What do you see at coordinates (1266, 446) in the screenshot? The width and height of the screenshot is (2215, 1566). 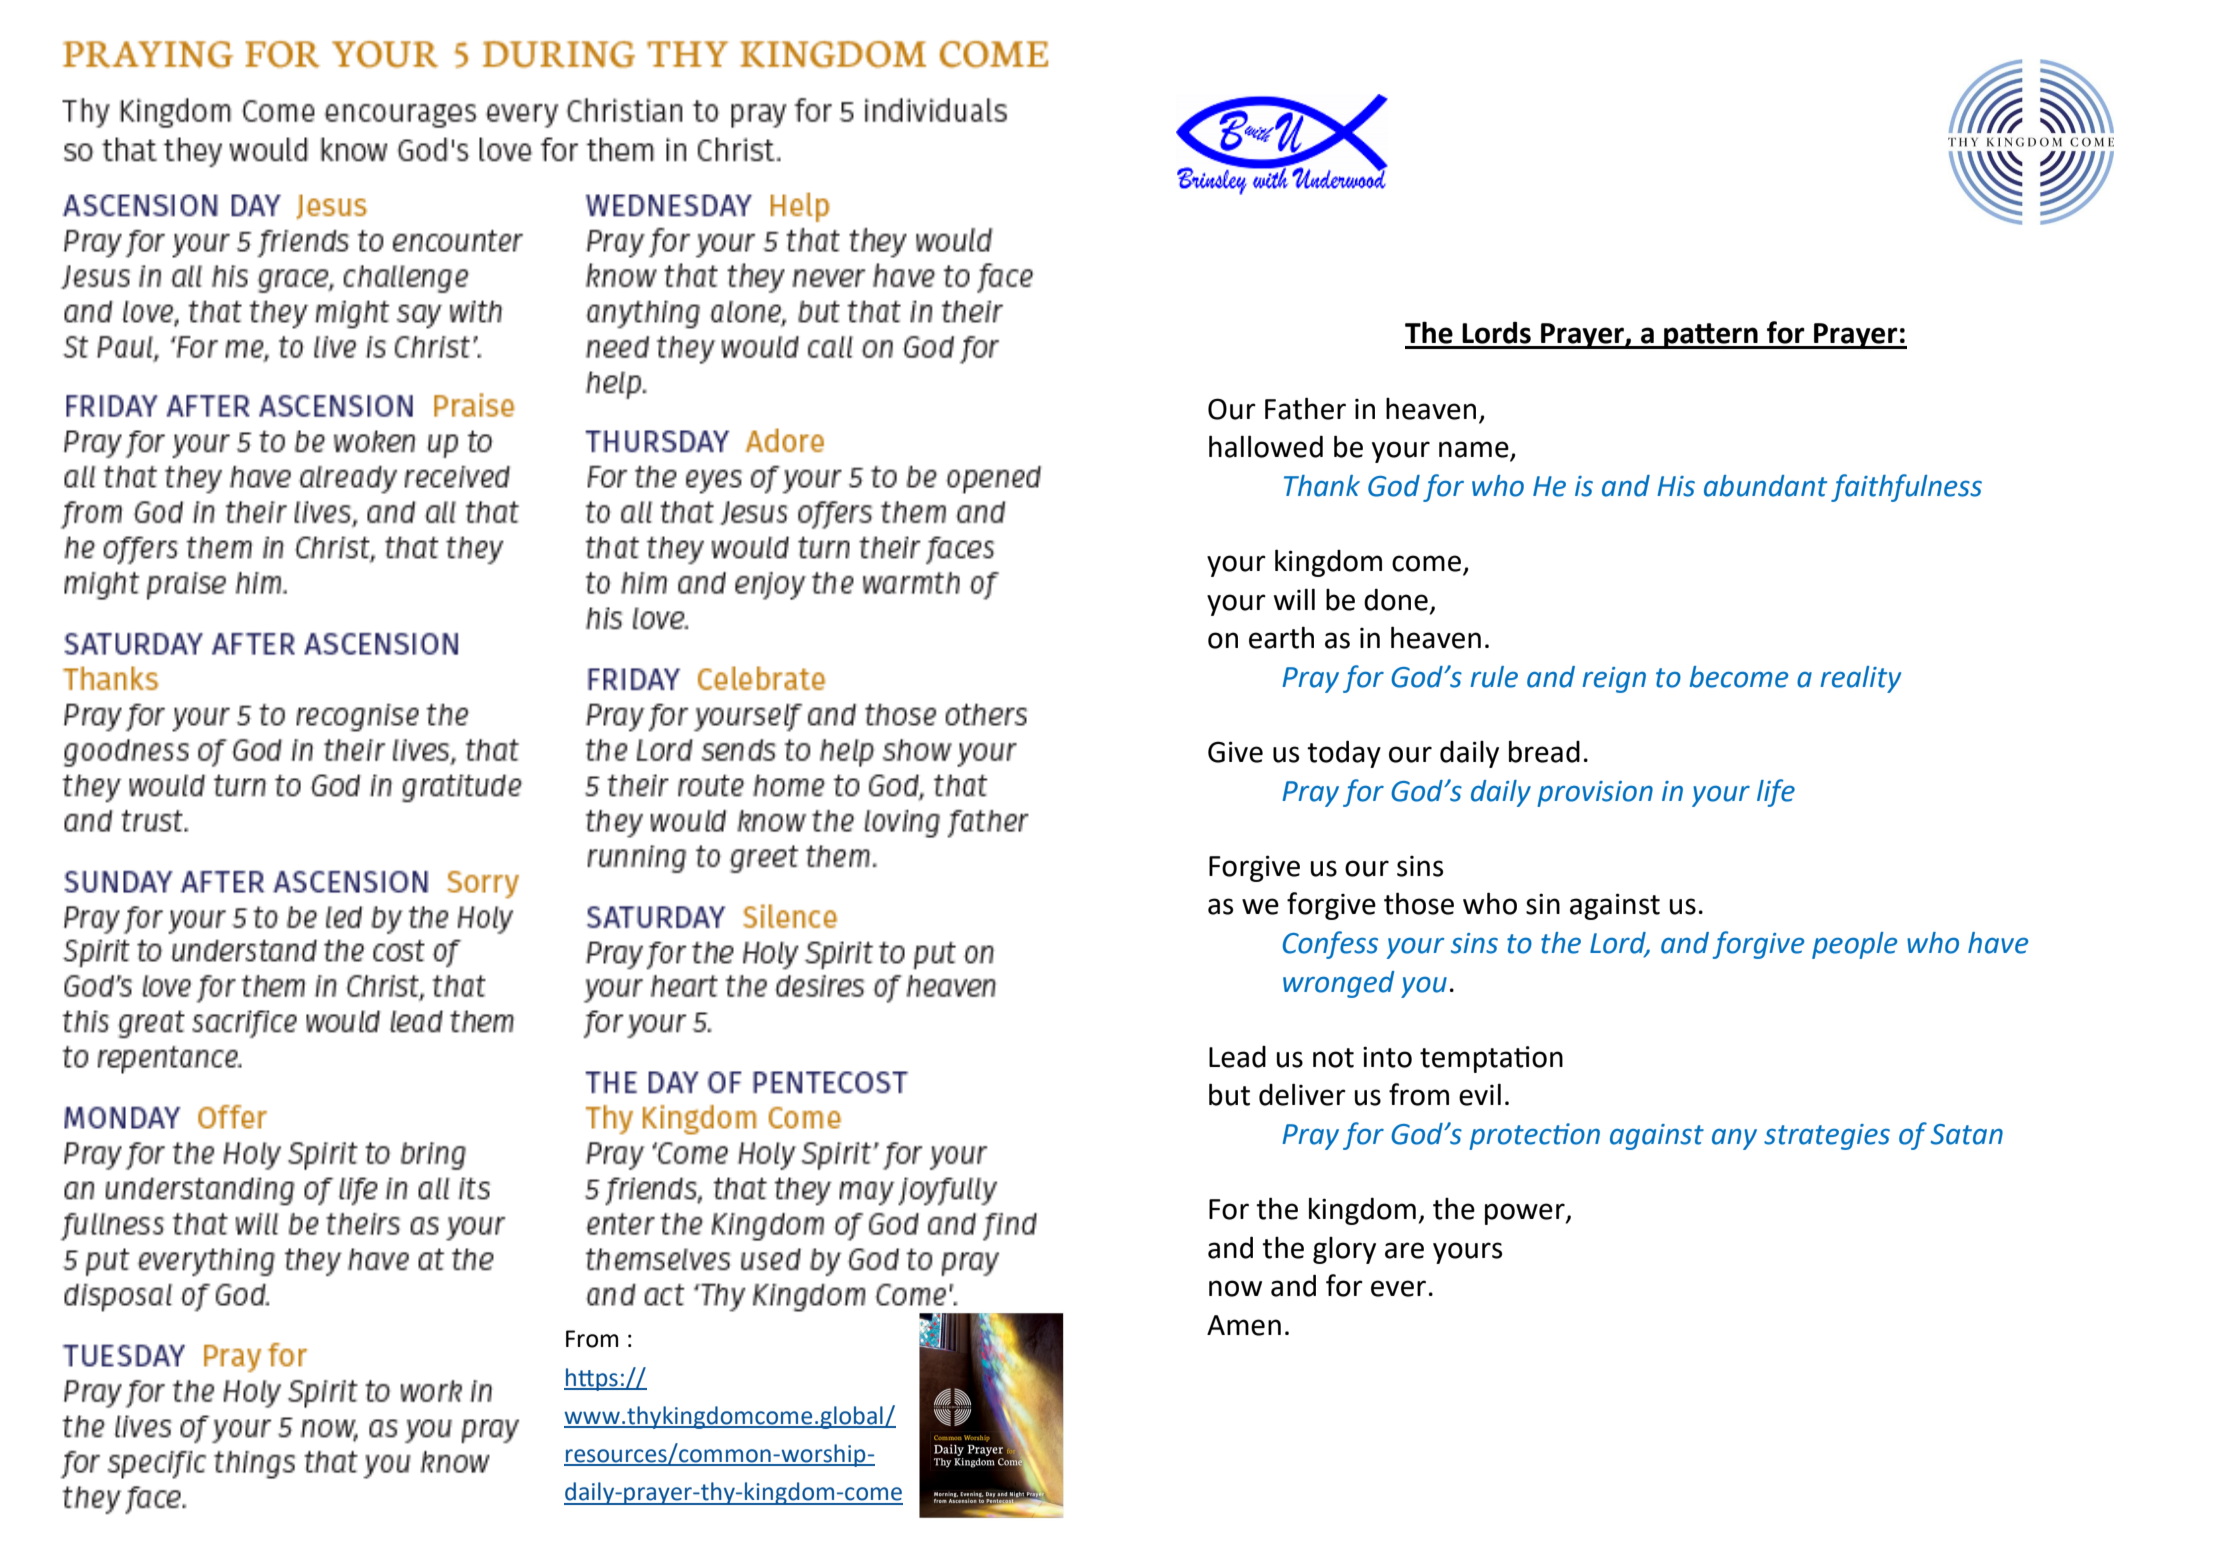 I see `hallowed` at bounding box center [1266, 446].
